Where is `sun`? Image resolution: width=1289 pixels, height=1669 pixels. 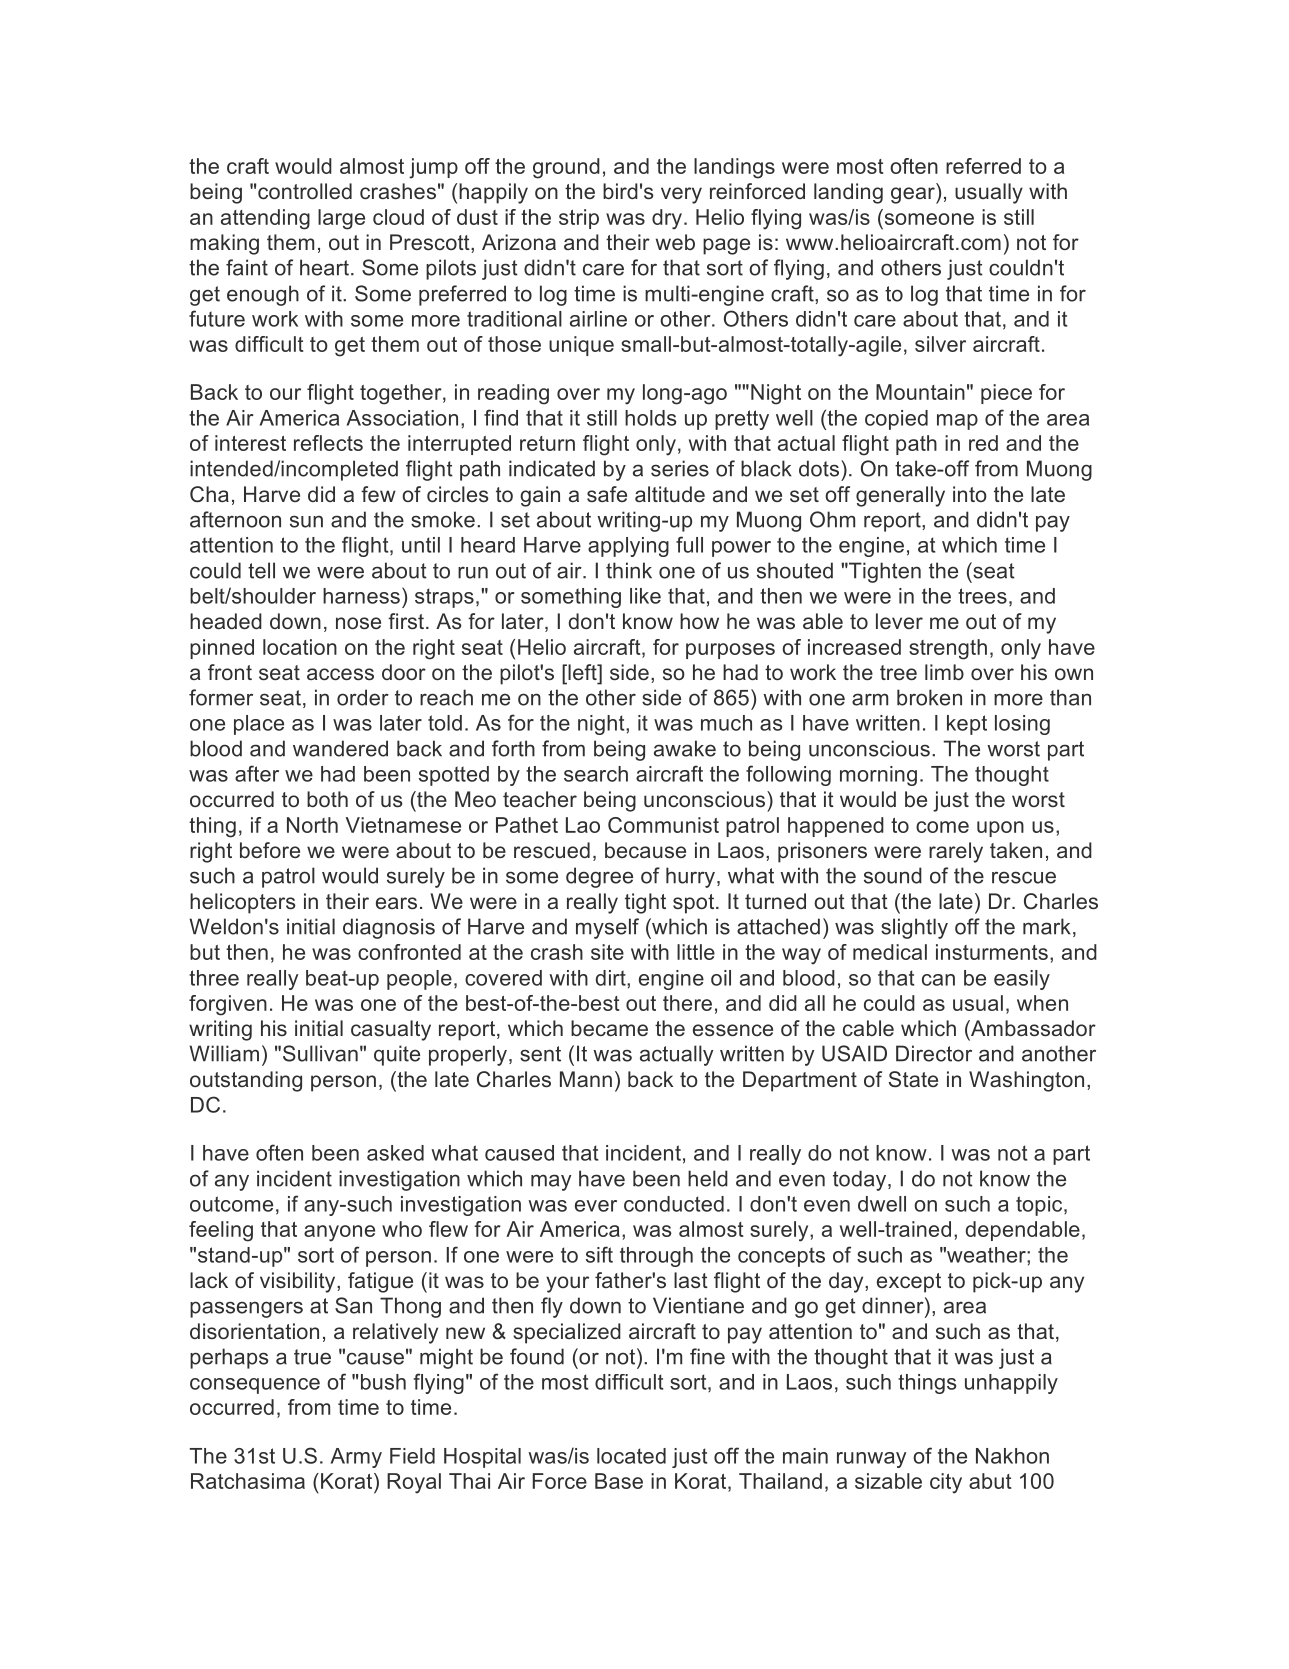
sun is located at coordinates (306, 521).
